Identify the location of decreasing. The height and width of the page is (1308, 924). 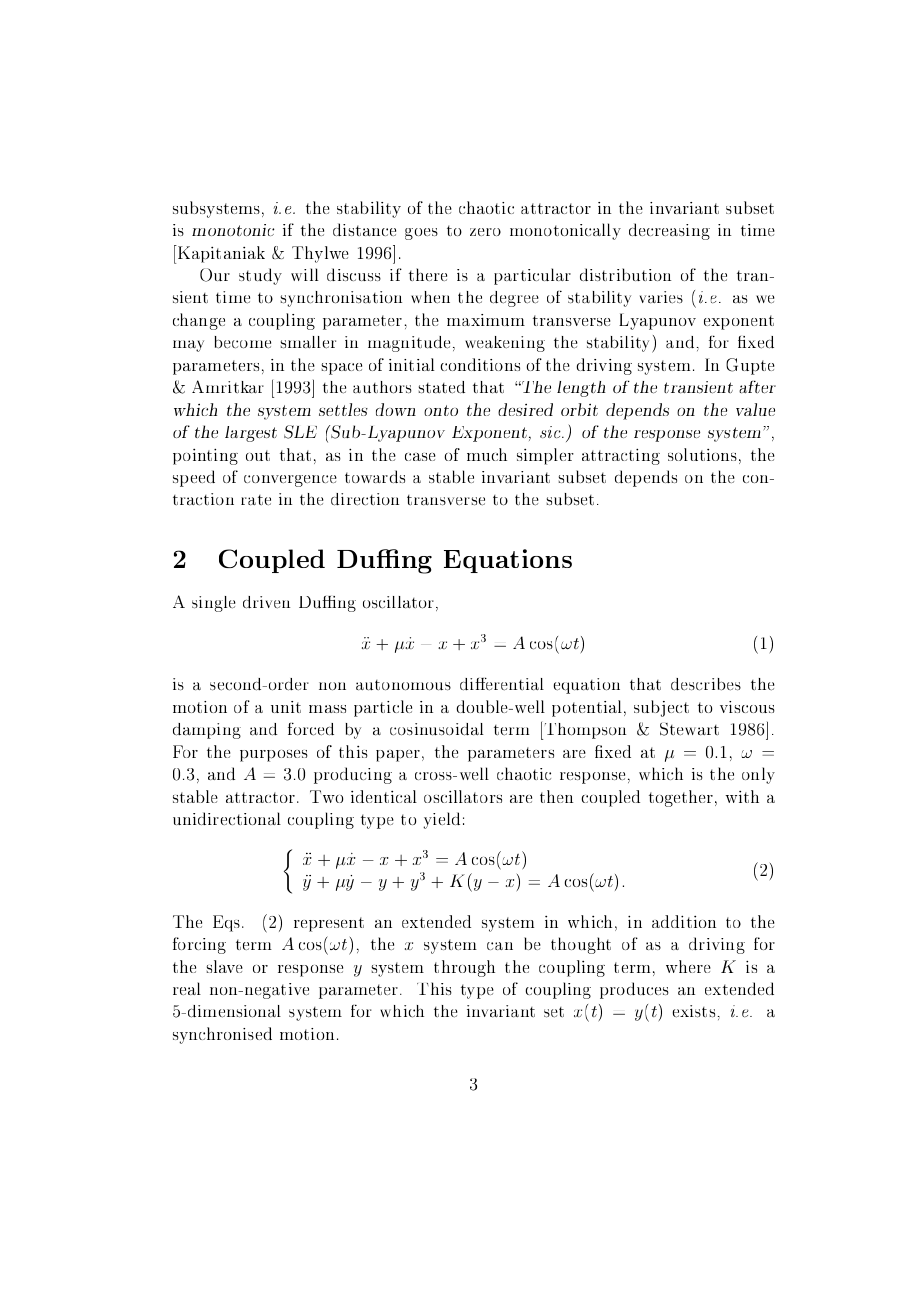
(669, 231).
